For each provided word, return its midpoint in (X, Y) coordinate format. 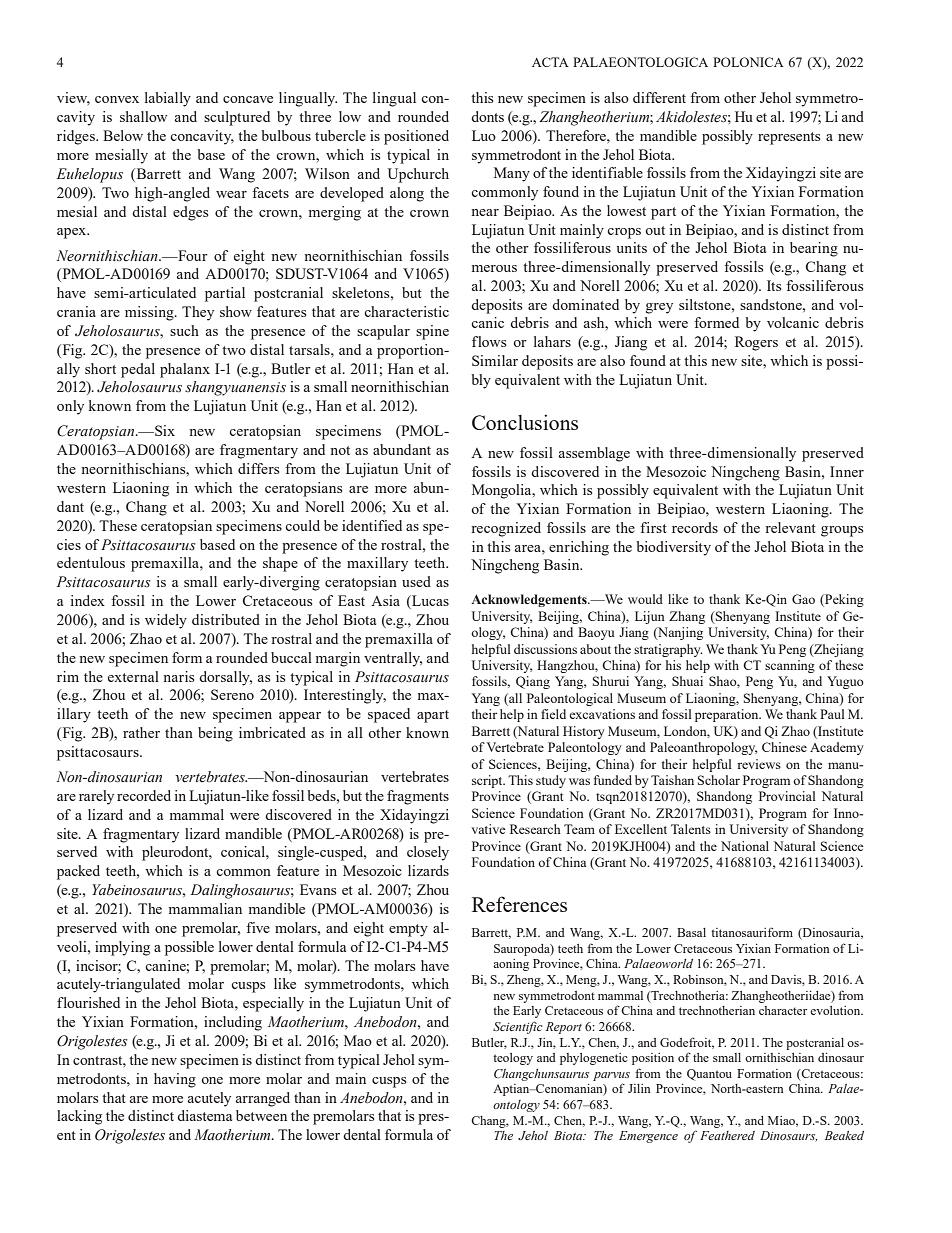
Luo (484, 135)
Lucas (429, 602)
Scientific (517, 1027)
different (659, 97)
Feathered (727, 1135)
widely (166, 621)
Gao (803, 599)
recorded (144, 795)
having (175, 1080)
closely (428, 853)
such (184, 330)
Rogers (756, 343)
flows (489, 341)
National (745, 846)
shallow (143, 116)
